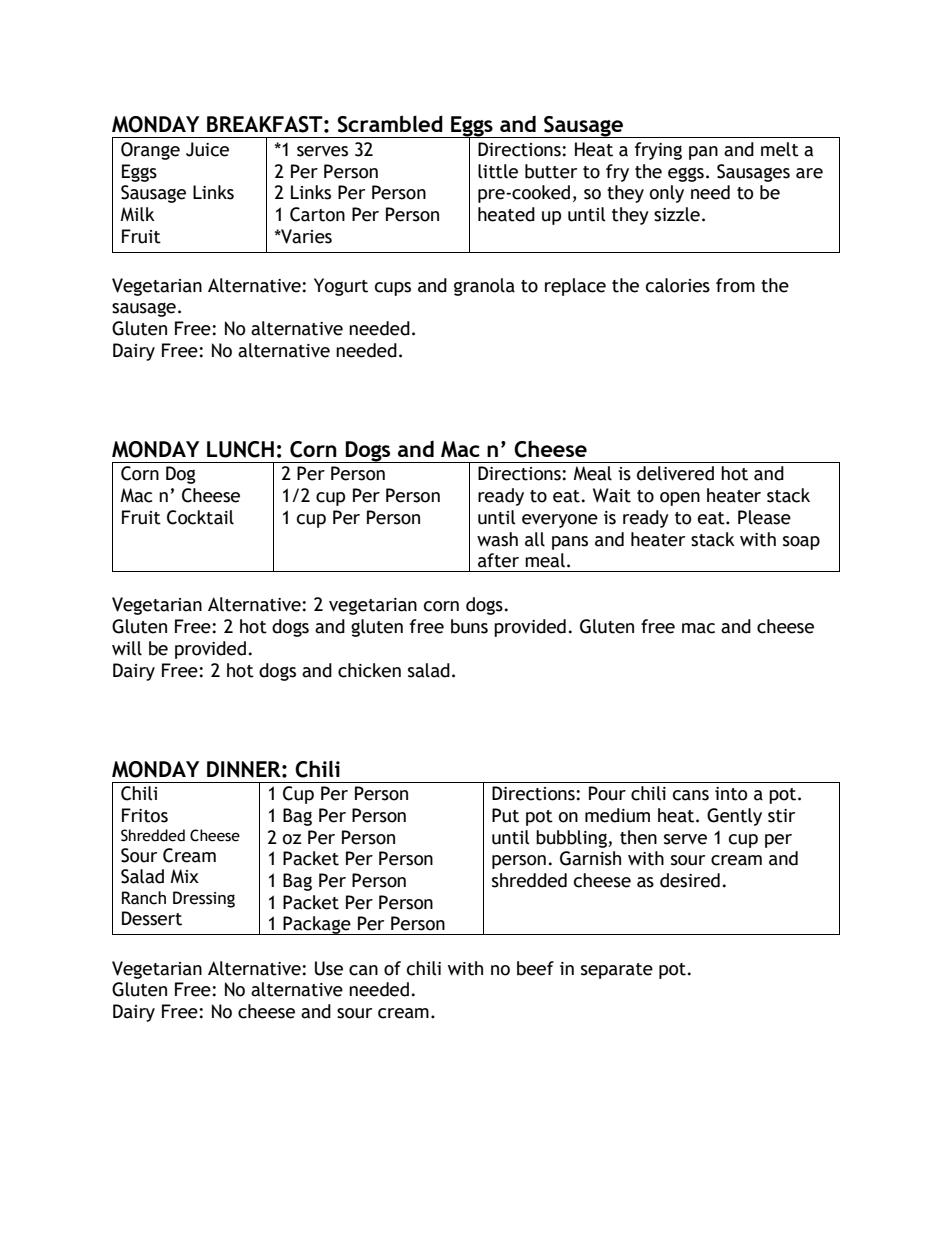  What do you see at coordinates (780, 149) in the image?
I see `melt` at bounding box center [780, 149].
